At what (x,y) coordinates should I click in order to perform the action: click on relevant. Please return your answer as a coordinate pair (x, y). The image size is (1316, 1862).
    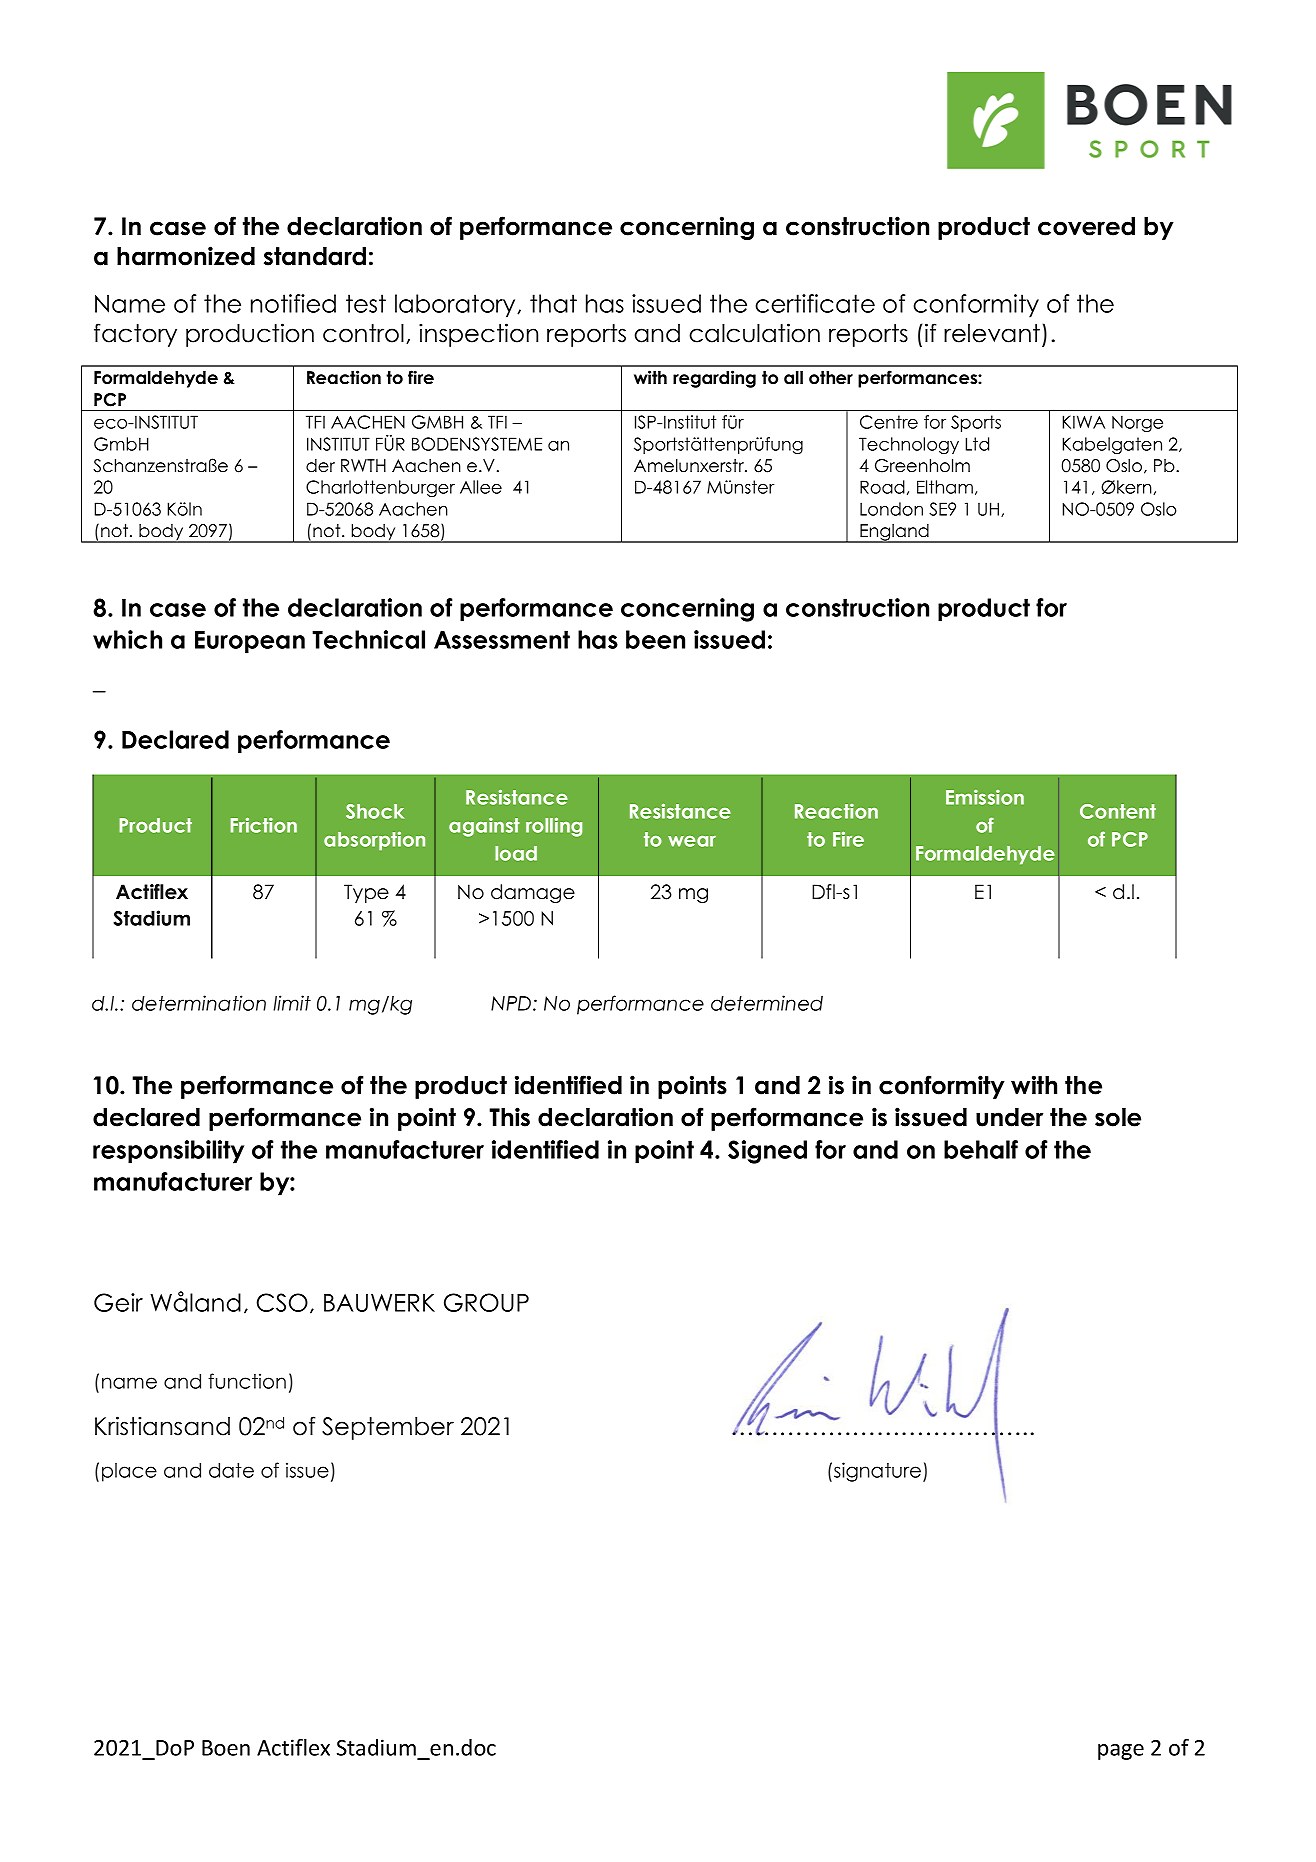
    Looking at the image, I should click on (992, 333).
